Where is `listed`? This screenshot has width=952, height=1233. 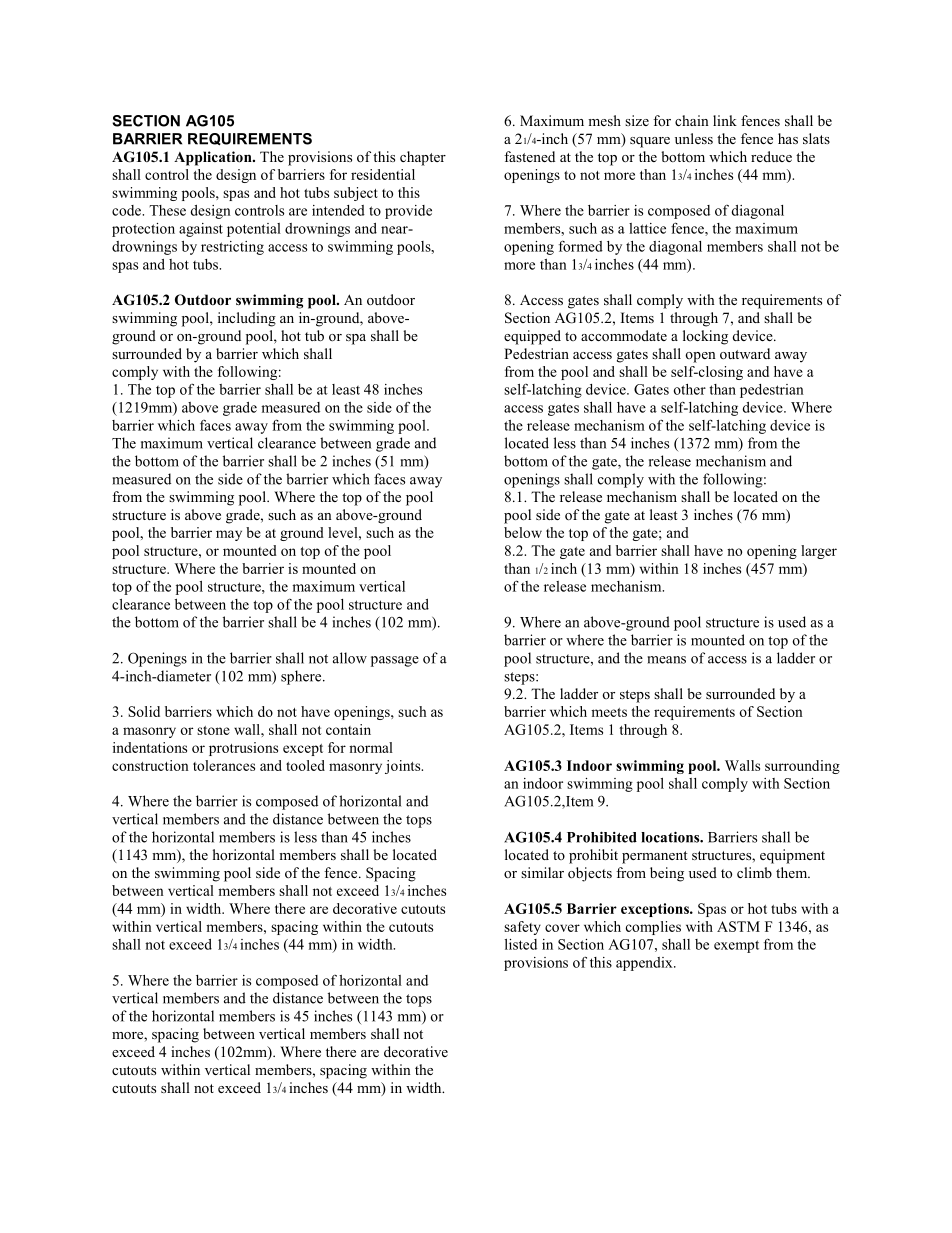 listed is located at coordinates (521, 944).
